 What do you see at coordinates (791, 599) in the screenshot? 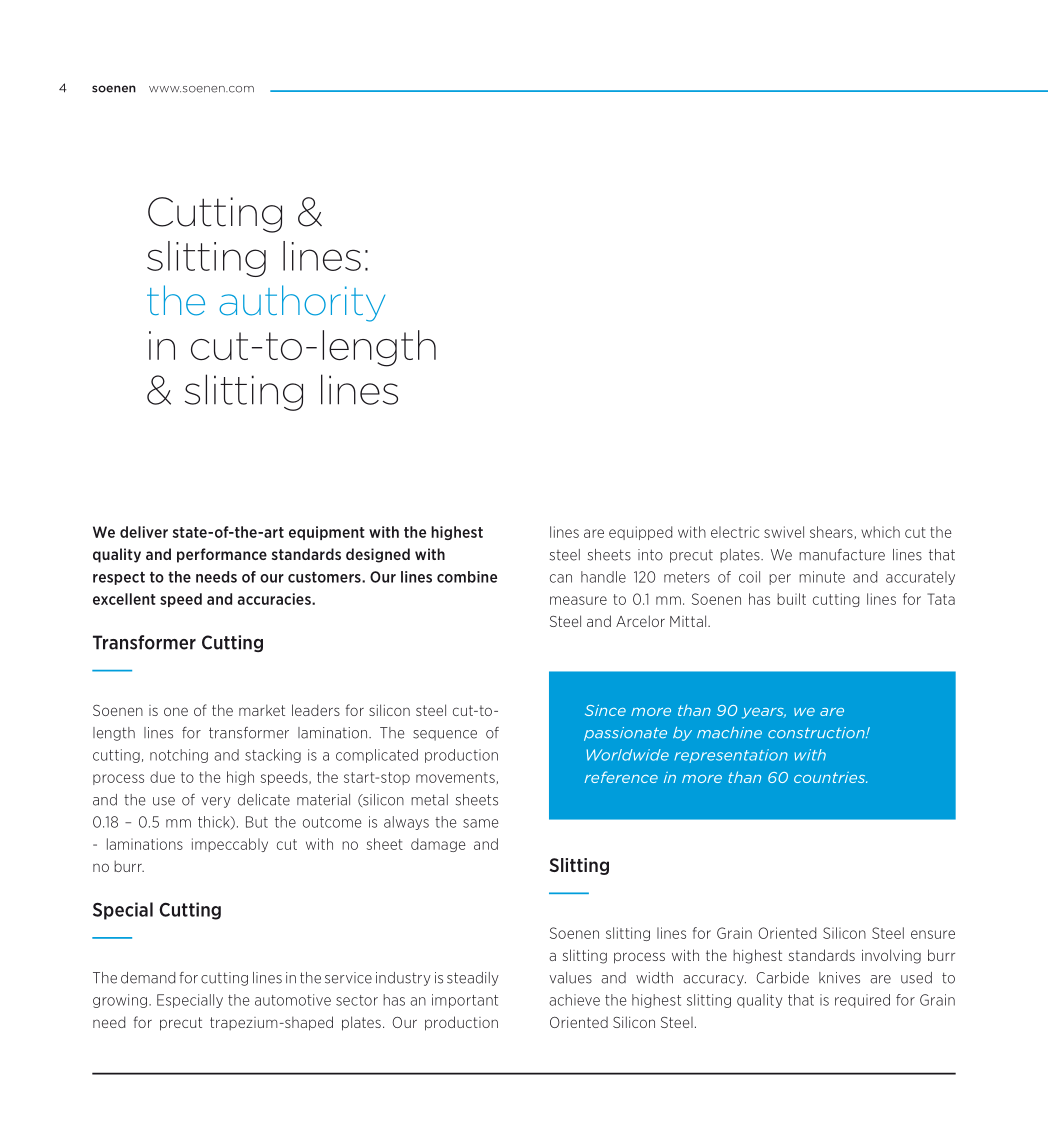
I see `built` at bounding box center [791, 599].
